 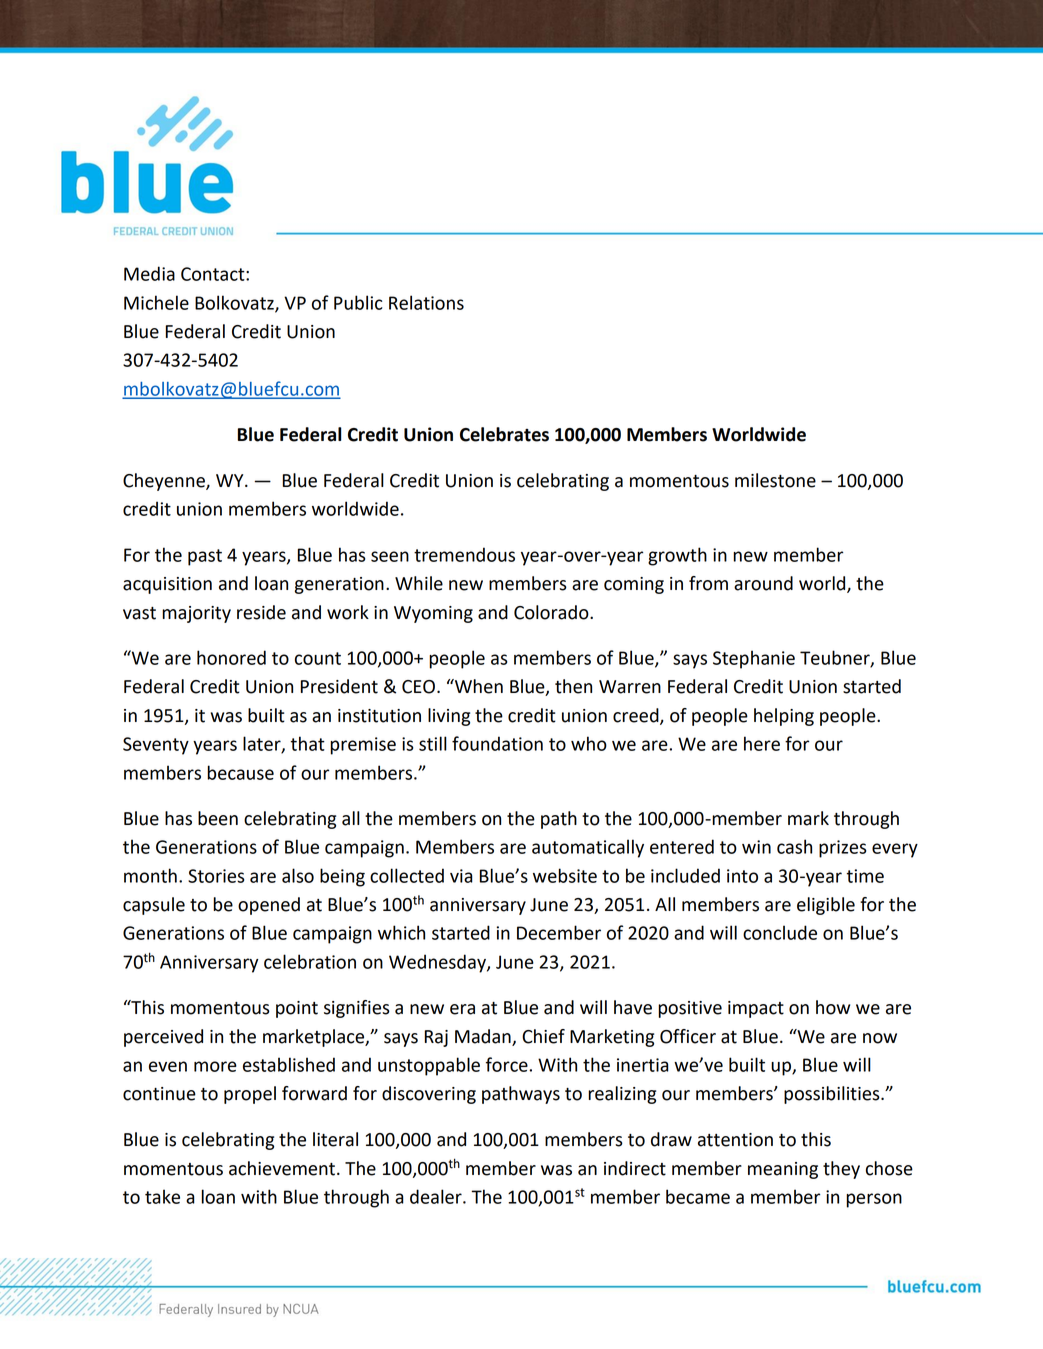 What do you see at coordinates (763, 583) in the screenshot?
I see `around` at bounding box center [763, 583].
